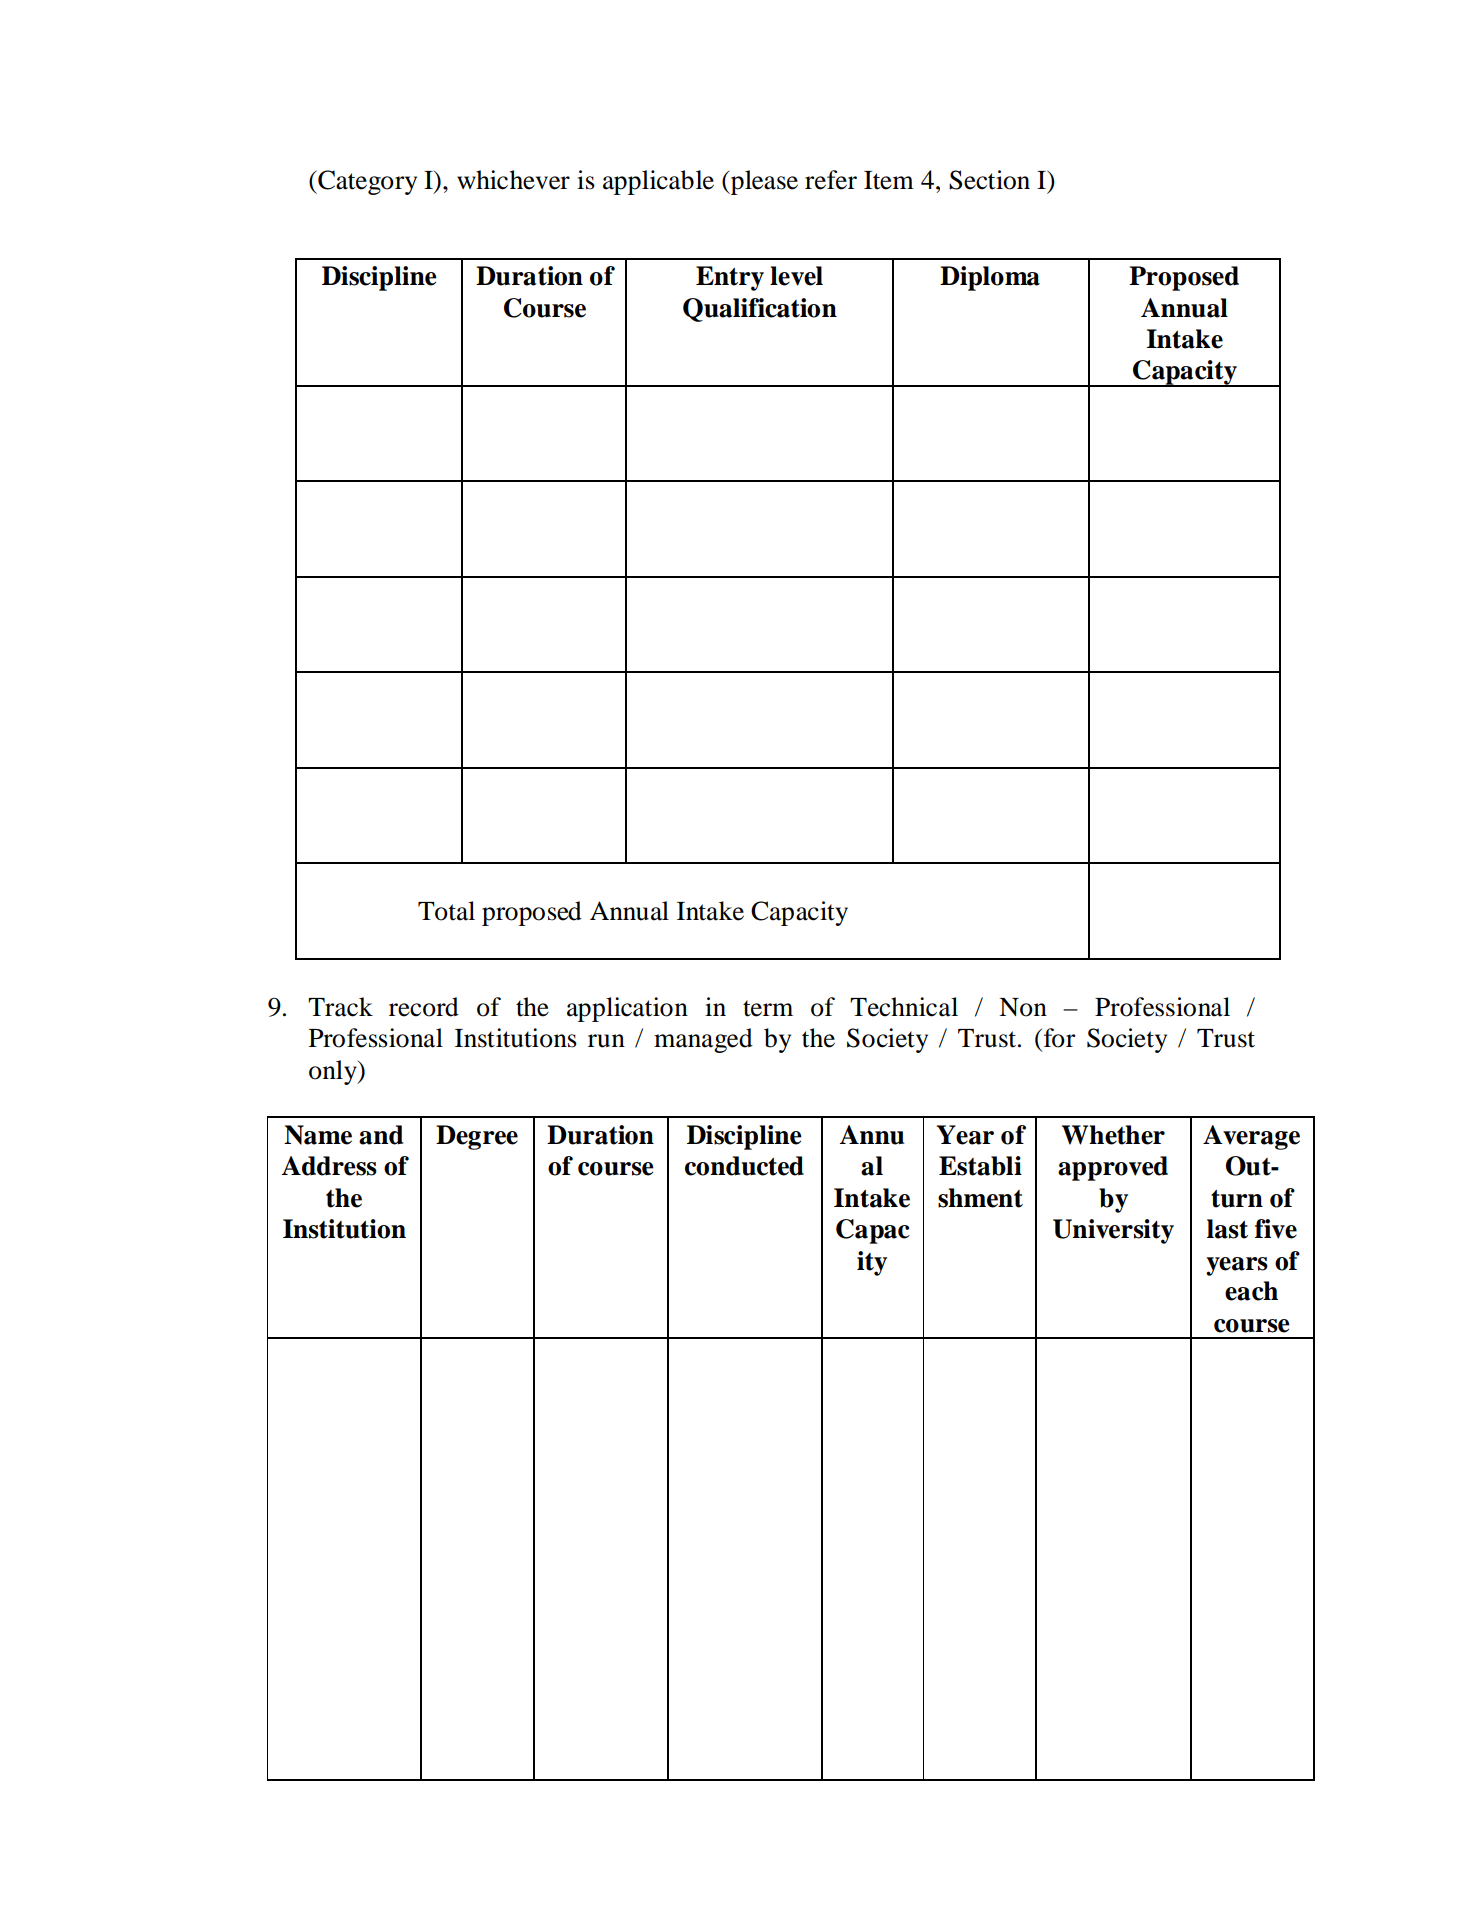  I want to click on Section, so click(989, 180).
